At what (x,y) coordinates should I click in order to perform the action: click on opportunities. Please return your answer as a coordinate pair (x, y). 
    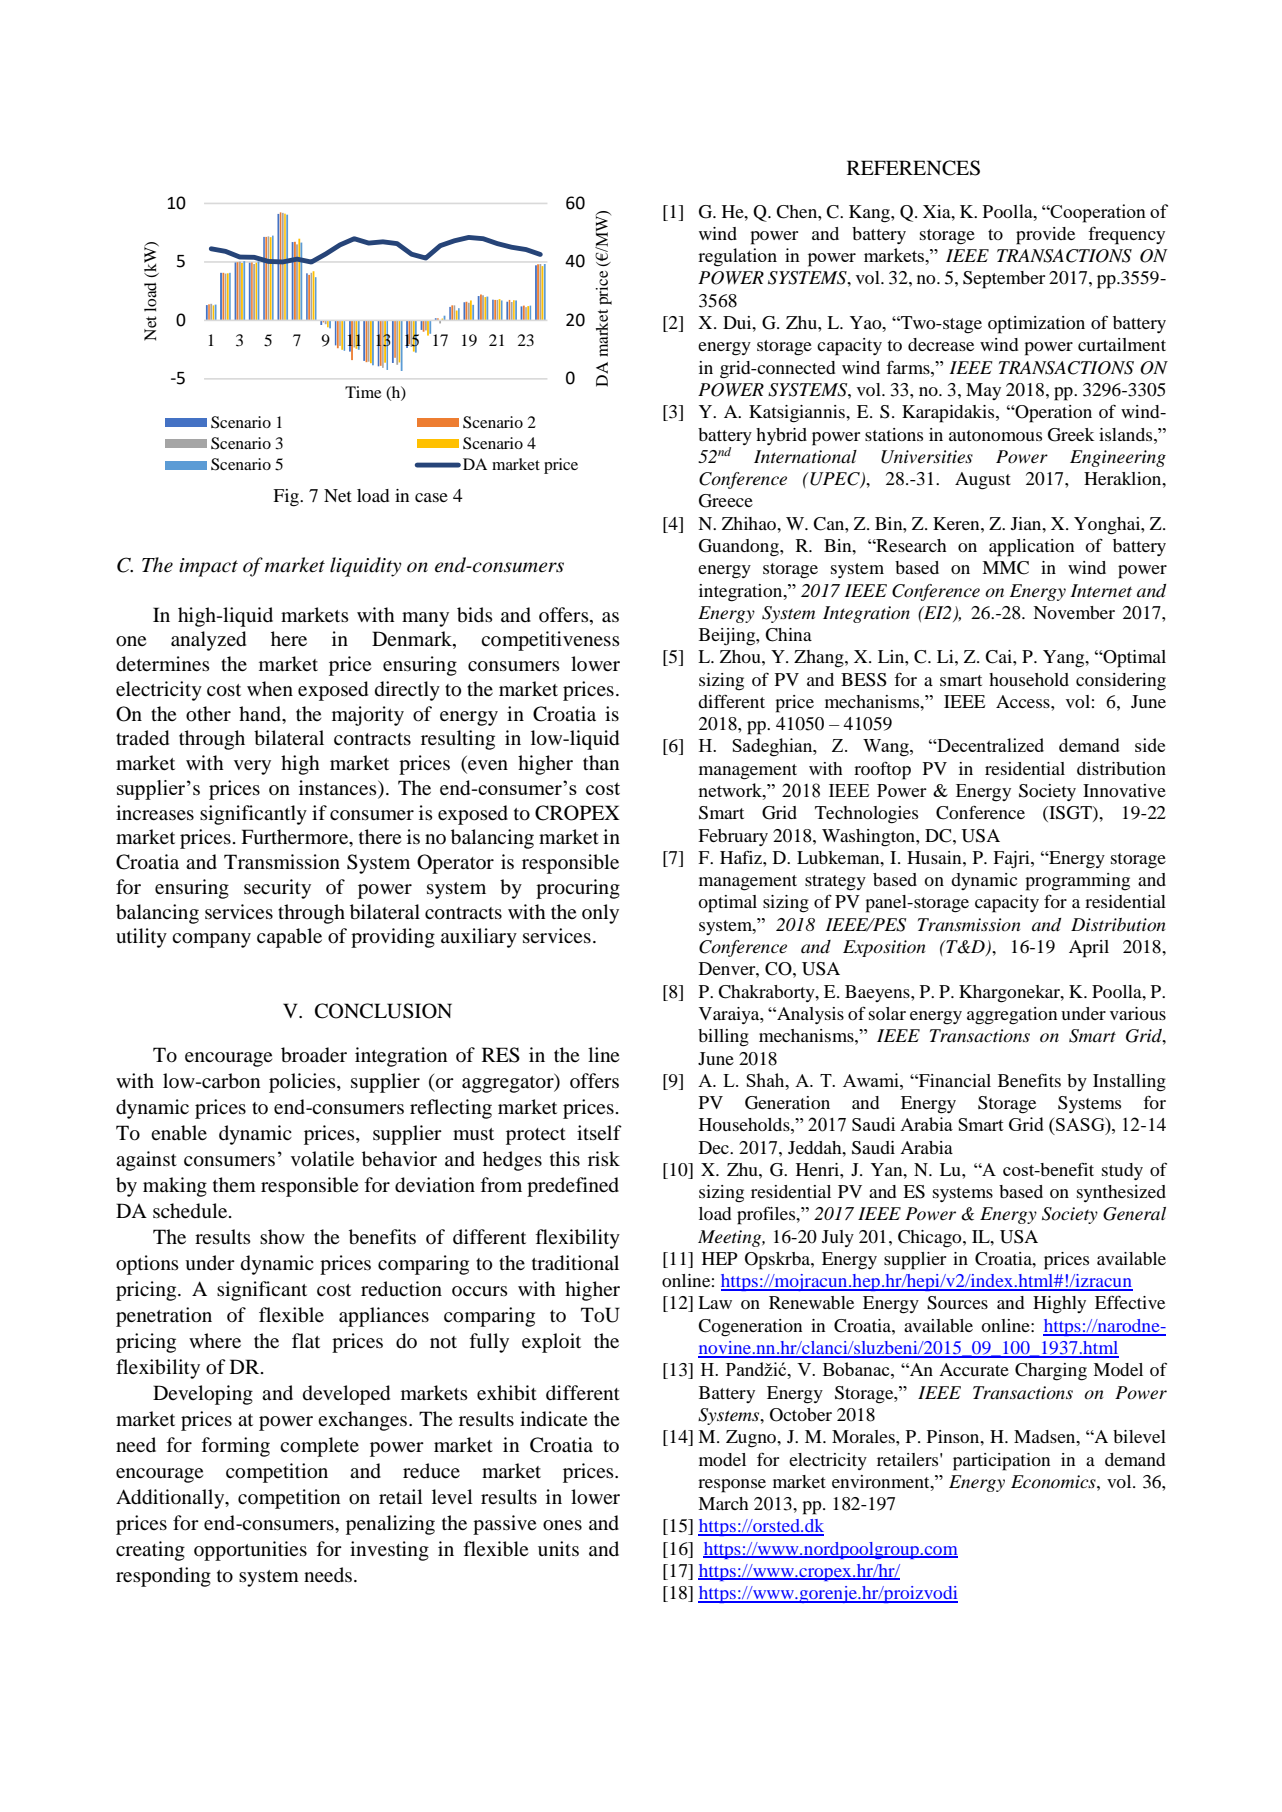
    Looking at the image, I should click on (250, 1551).
